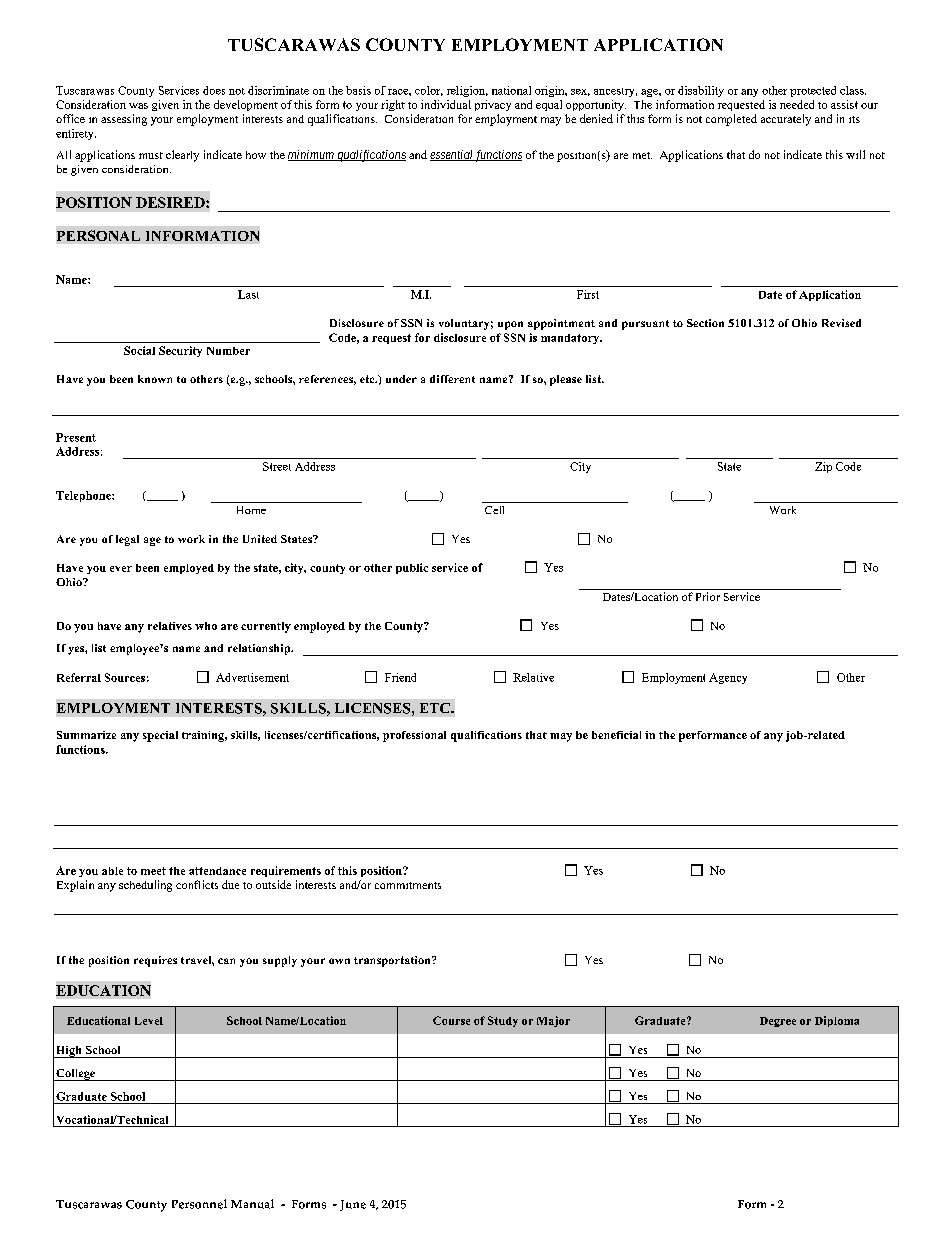  Describe the element at coordinates (199, 1204) in the screenshot. I see `Personnel` at that location.
